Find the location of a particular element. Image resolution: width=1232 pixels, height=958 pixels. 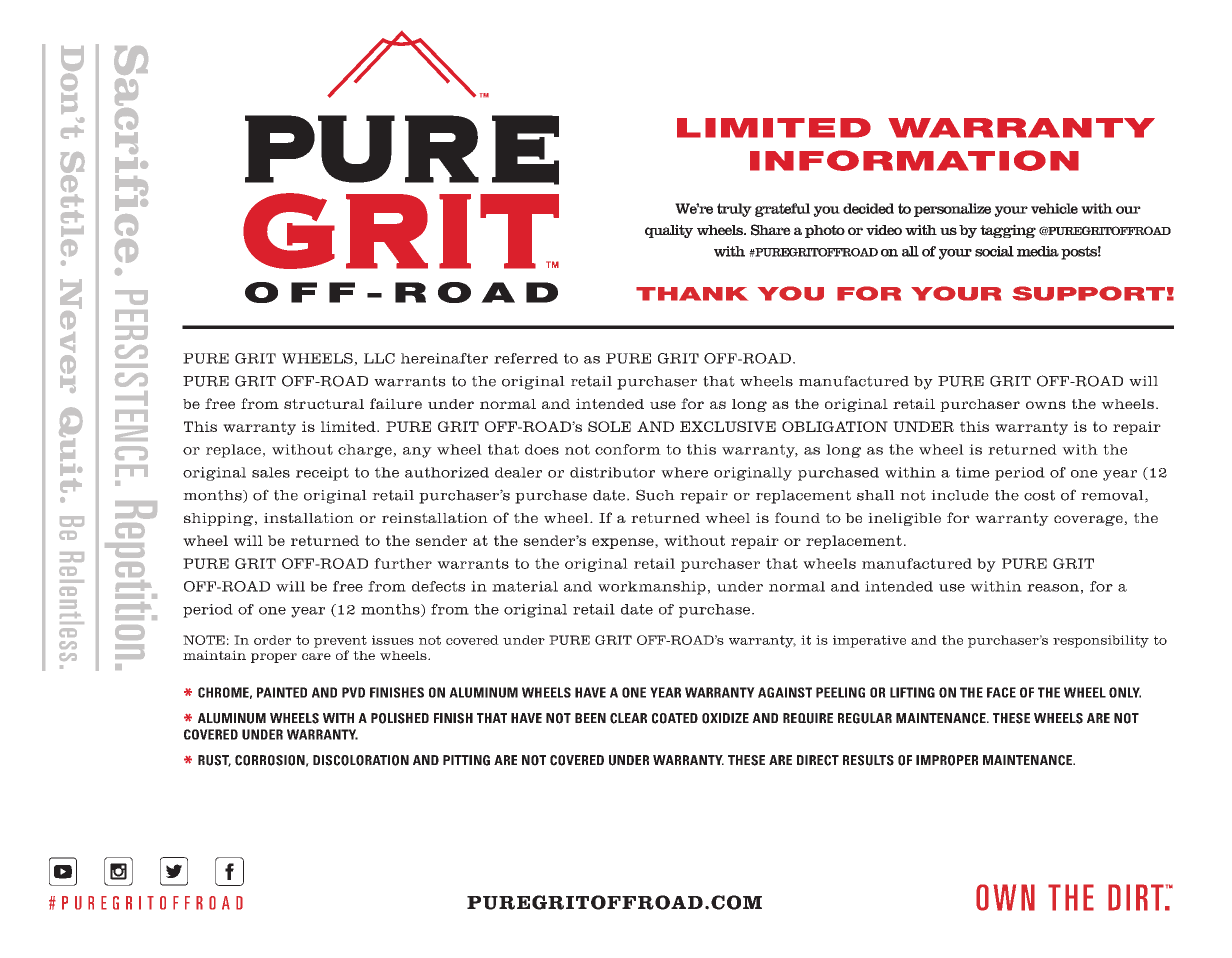

truly is located at coordinates (734, 210).
